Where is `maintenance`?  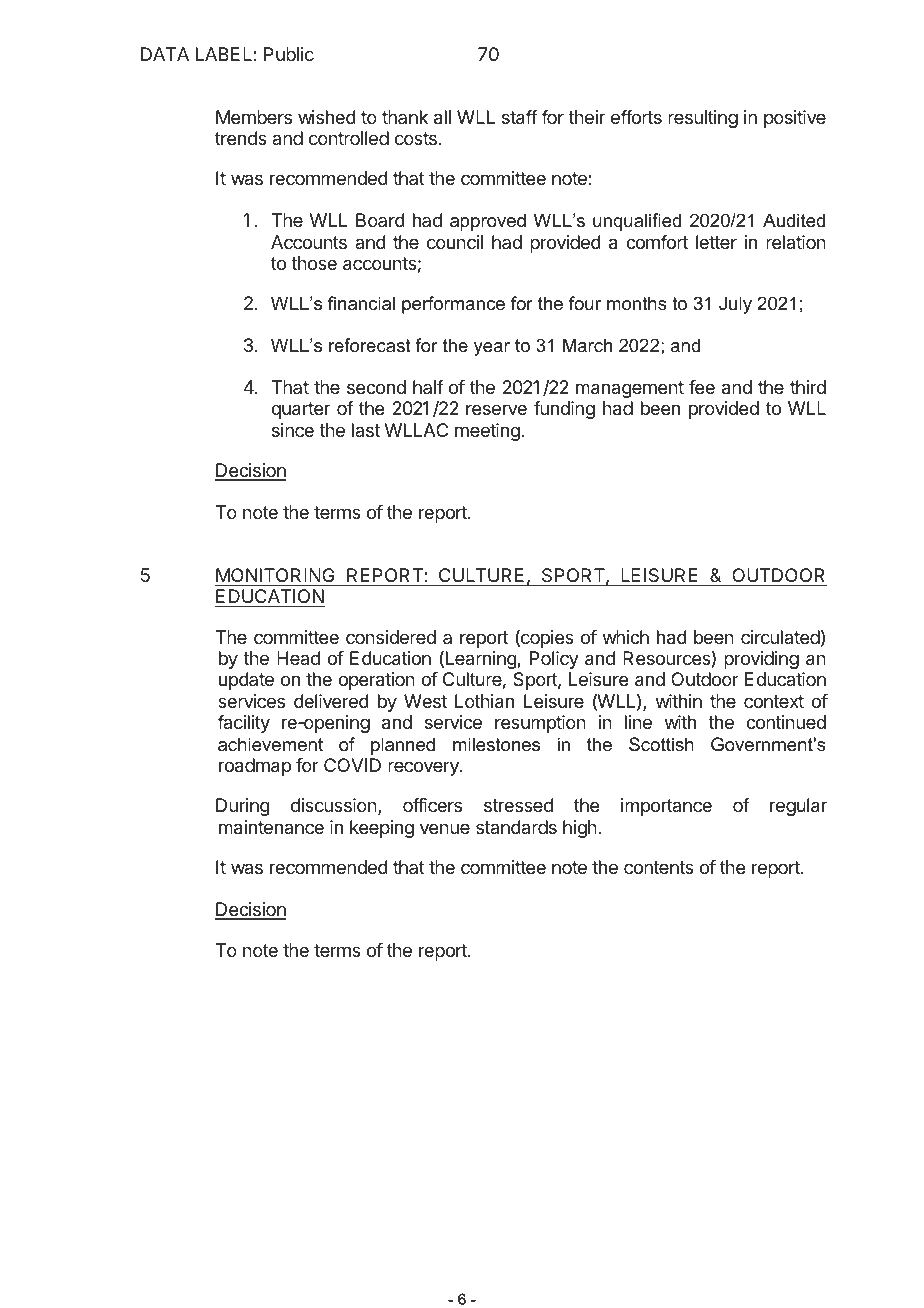 maintenance is located at coordinates (271, 827).
